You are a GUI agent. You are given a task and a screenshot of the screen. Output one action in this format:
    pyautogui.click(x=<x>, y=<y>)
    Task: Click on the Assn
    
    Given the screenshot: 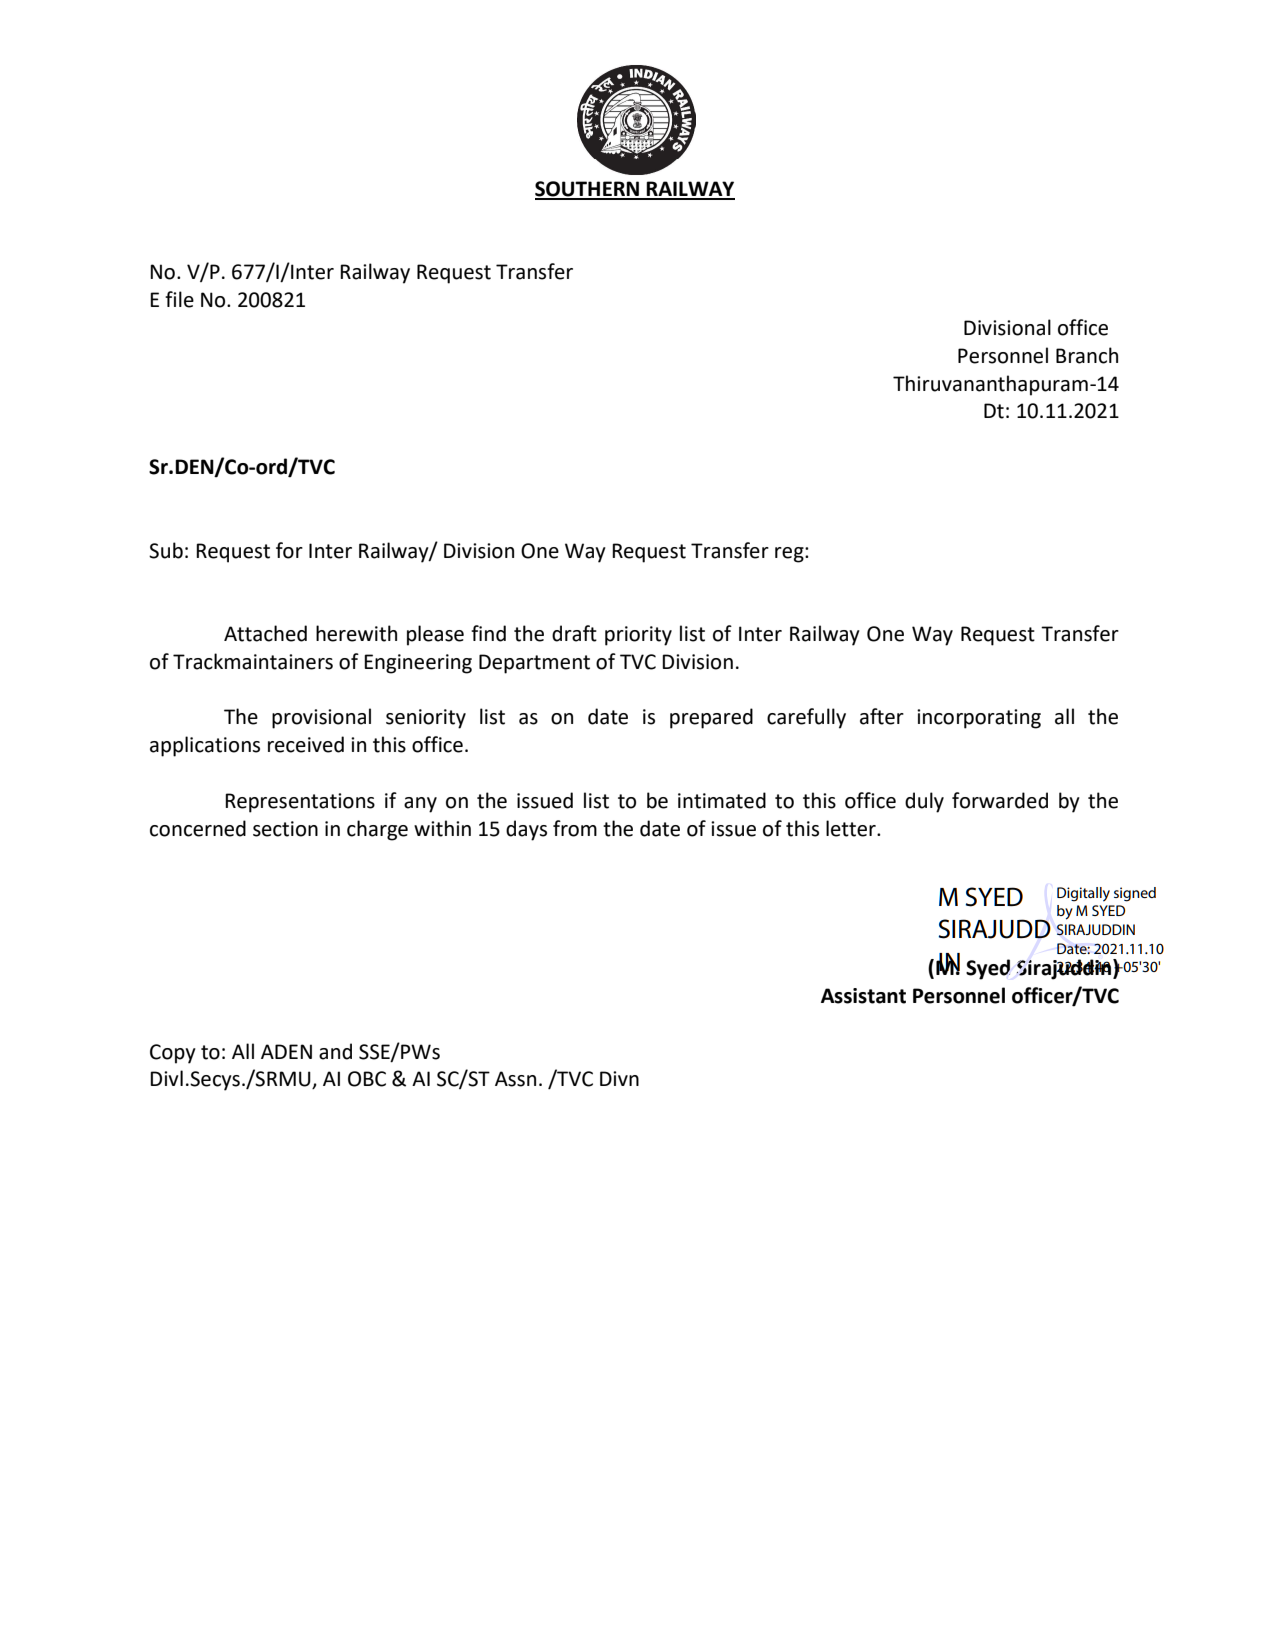 What is the action you would take?
    pyautogui.click(x=515, y=1079)
